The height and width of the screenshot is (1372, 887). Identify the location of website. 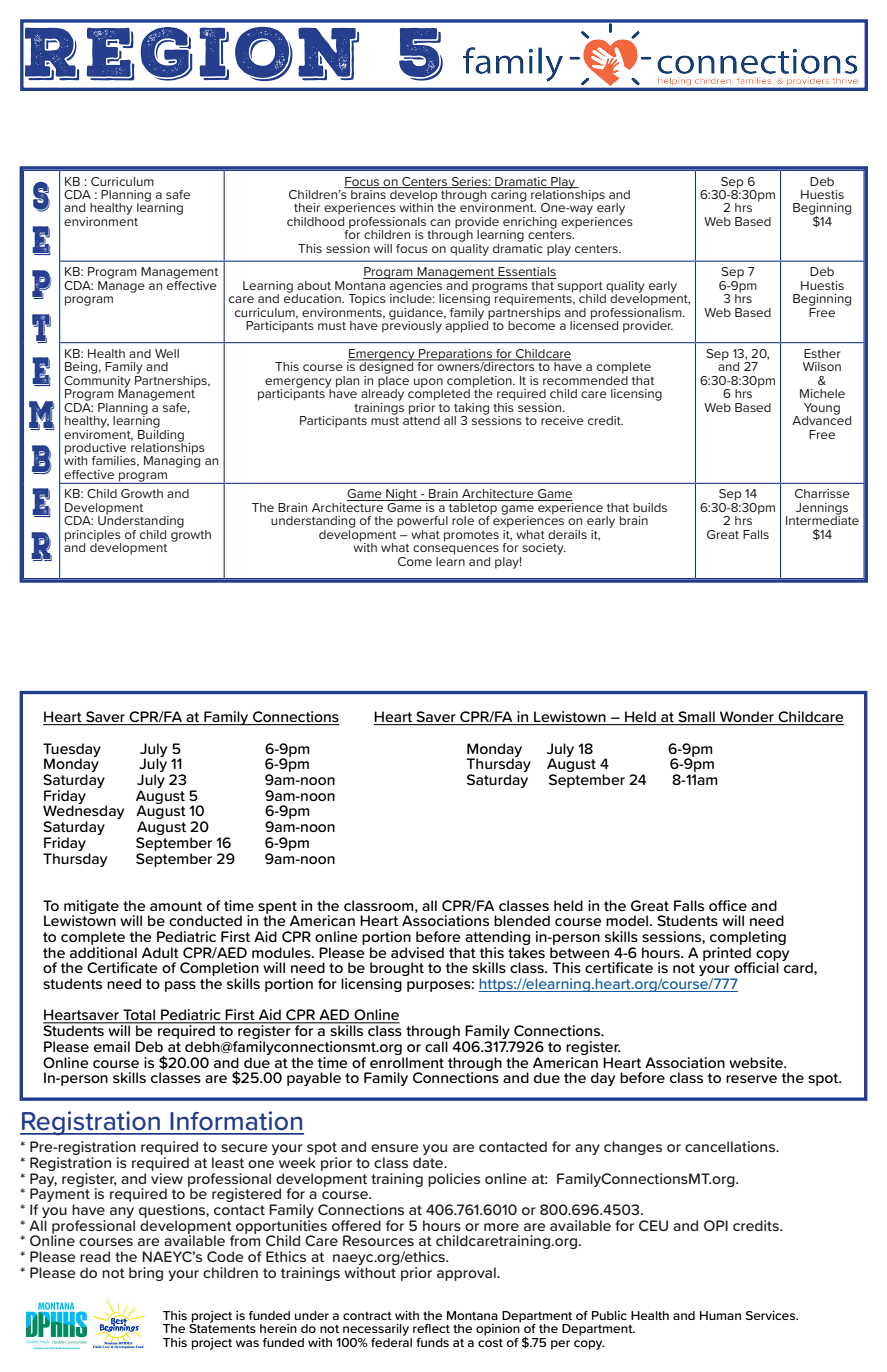
(757, 1062).
